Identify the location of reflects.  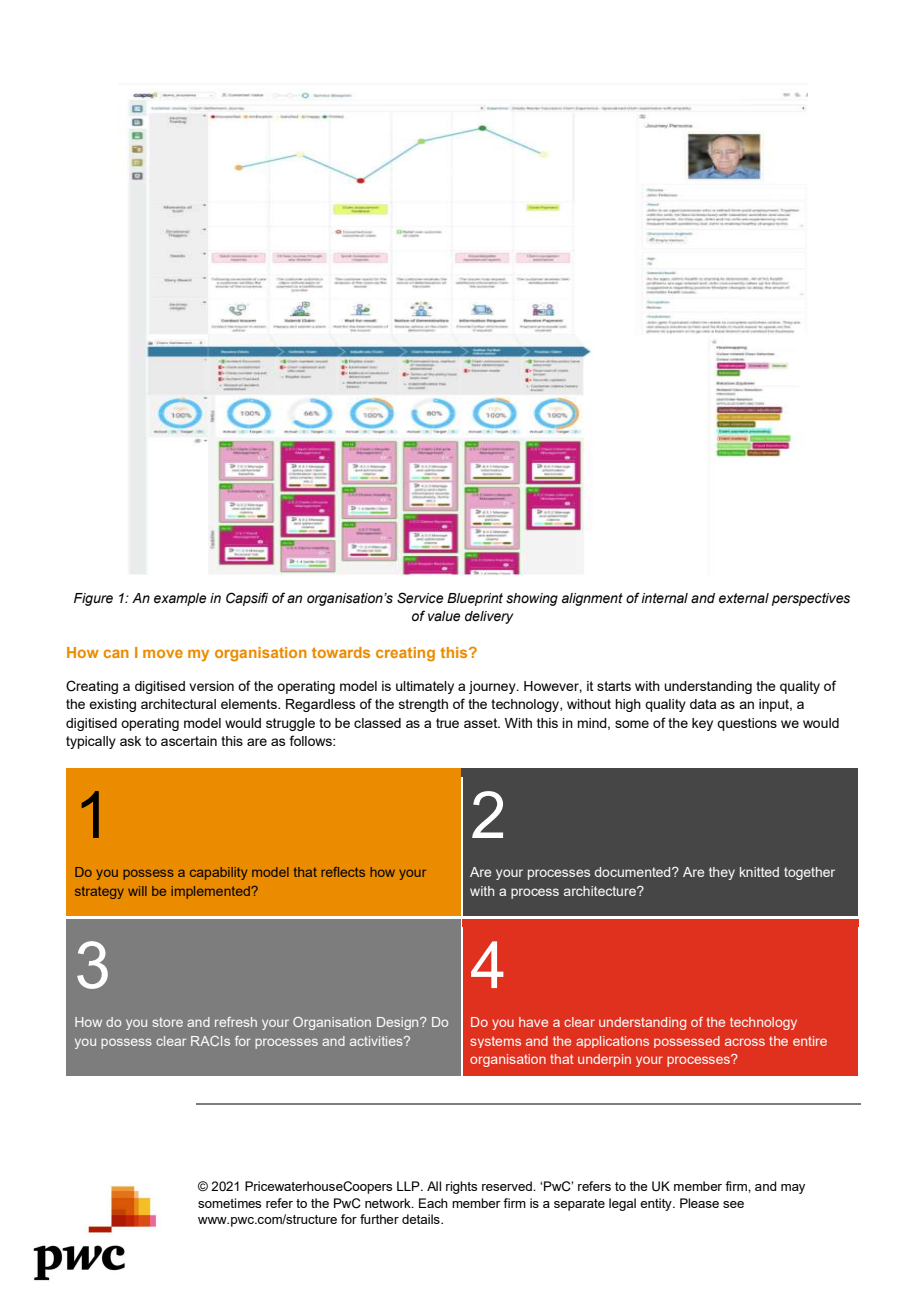
(343, 872).
